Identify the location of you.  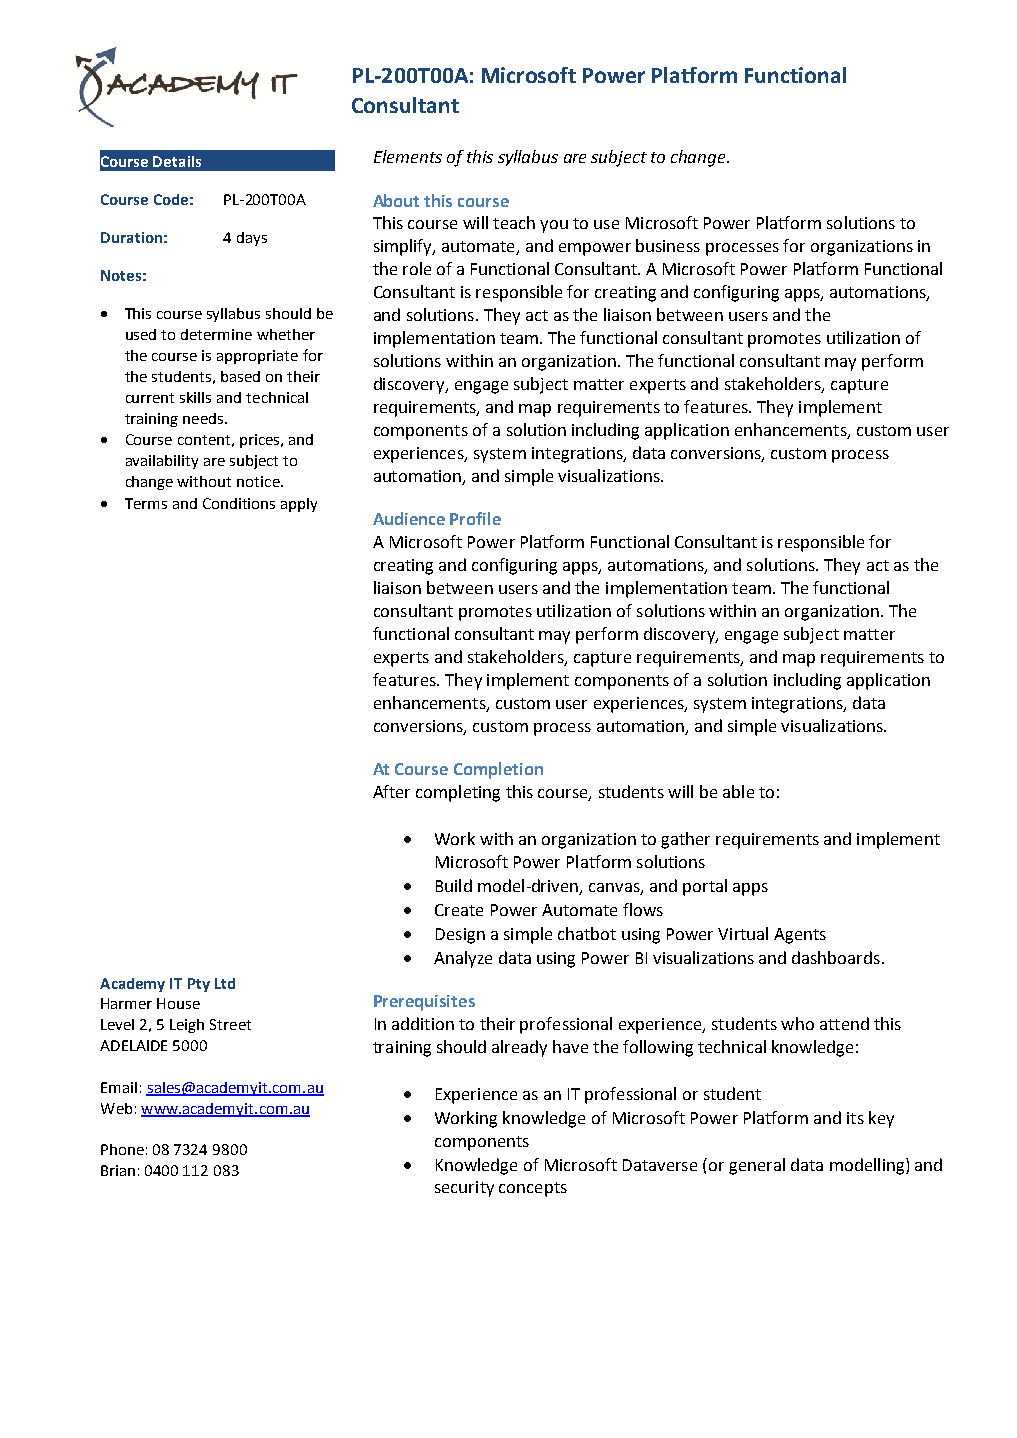
(554, 226).
